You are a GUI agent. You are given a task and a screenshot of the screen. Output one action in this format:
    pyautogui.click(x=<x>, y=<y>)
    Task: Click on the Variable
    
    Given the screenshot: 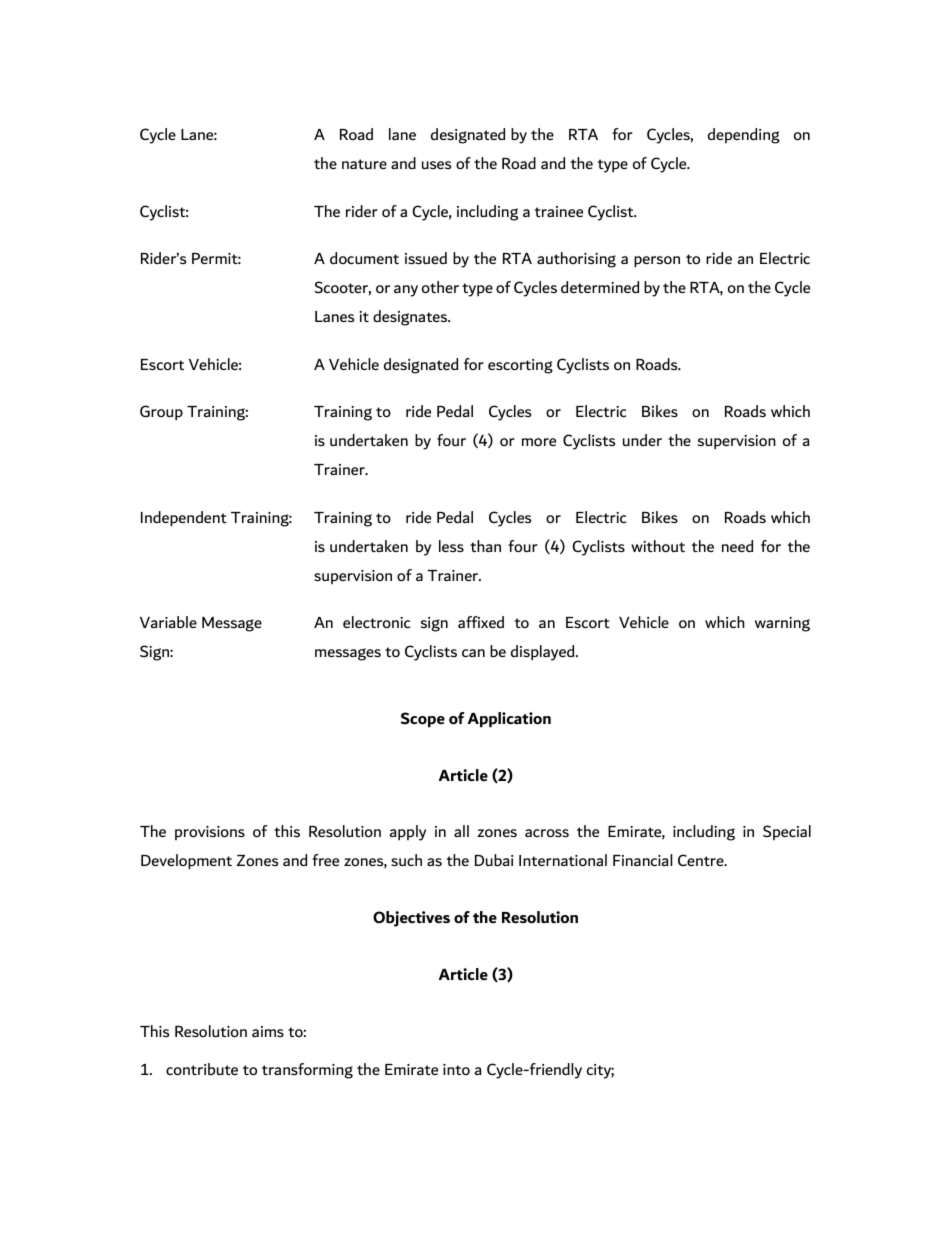 What is the action you would take?
    pyautogui.click(x=168, y=622)
